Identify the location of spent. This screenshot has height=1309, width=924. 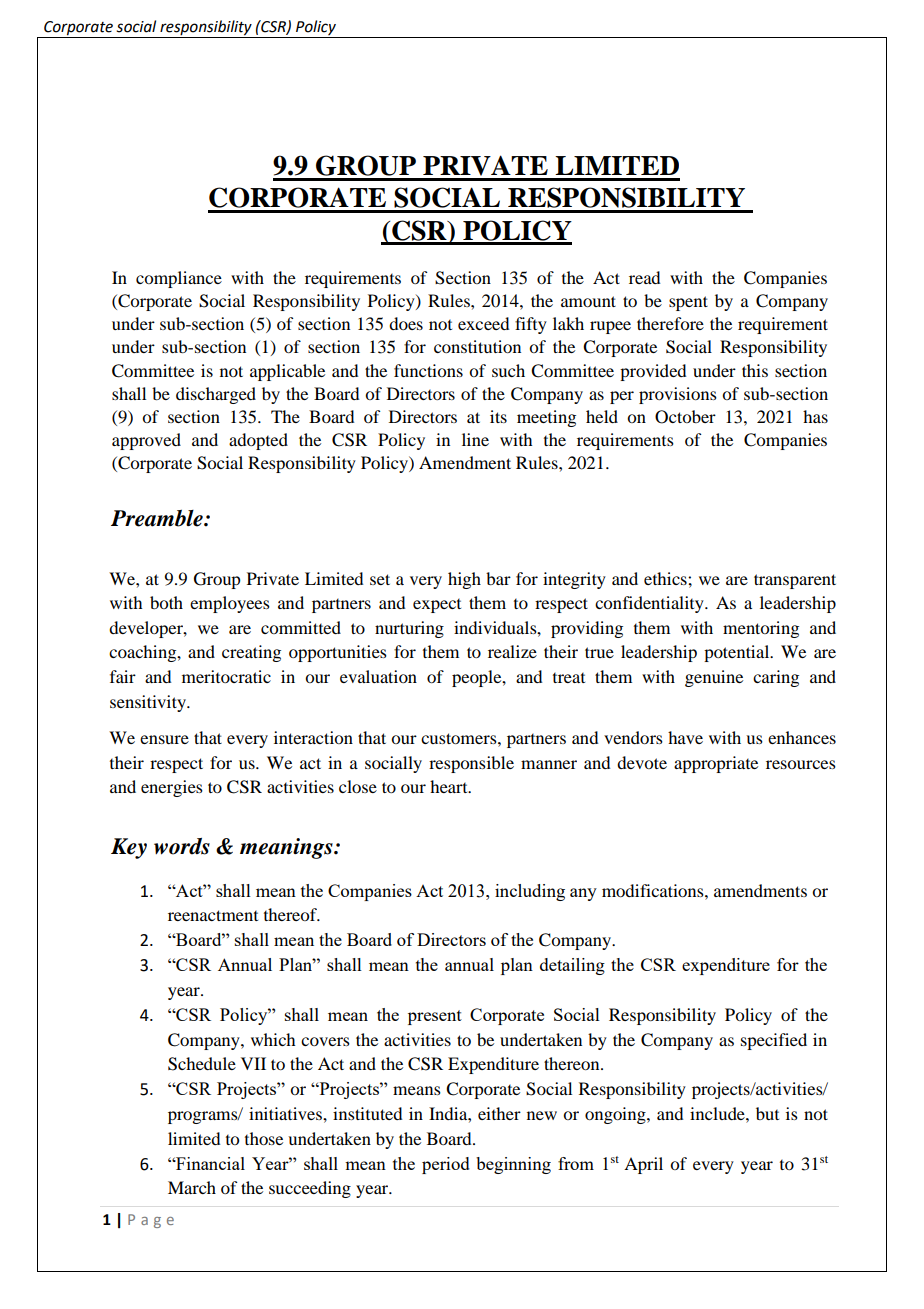
(688, 303).
